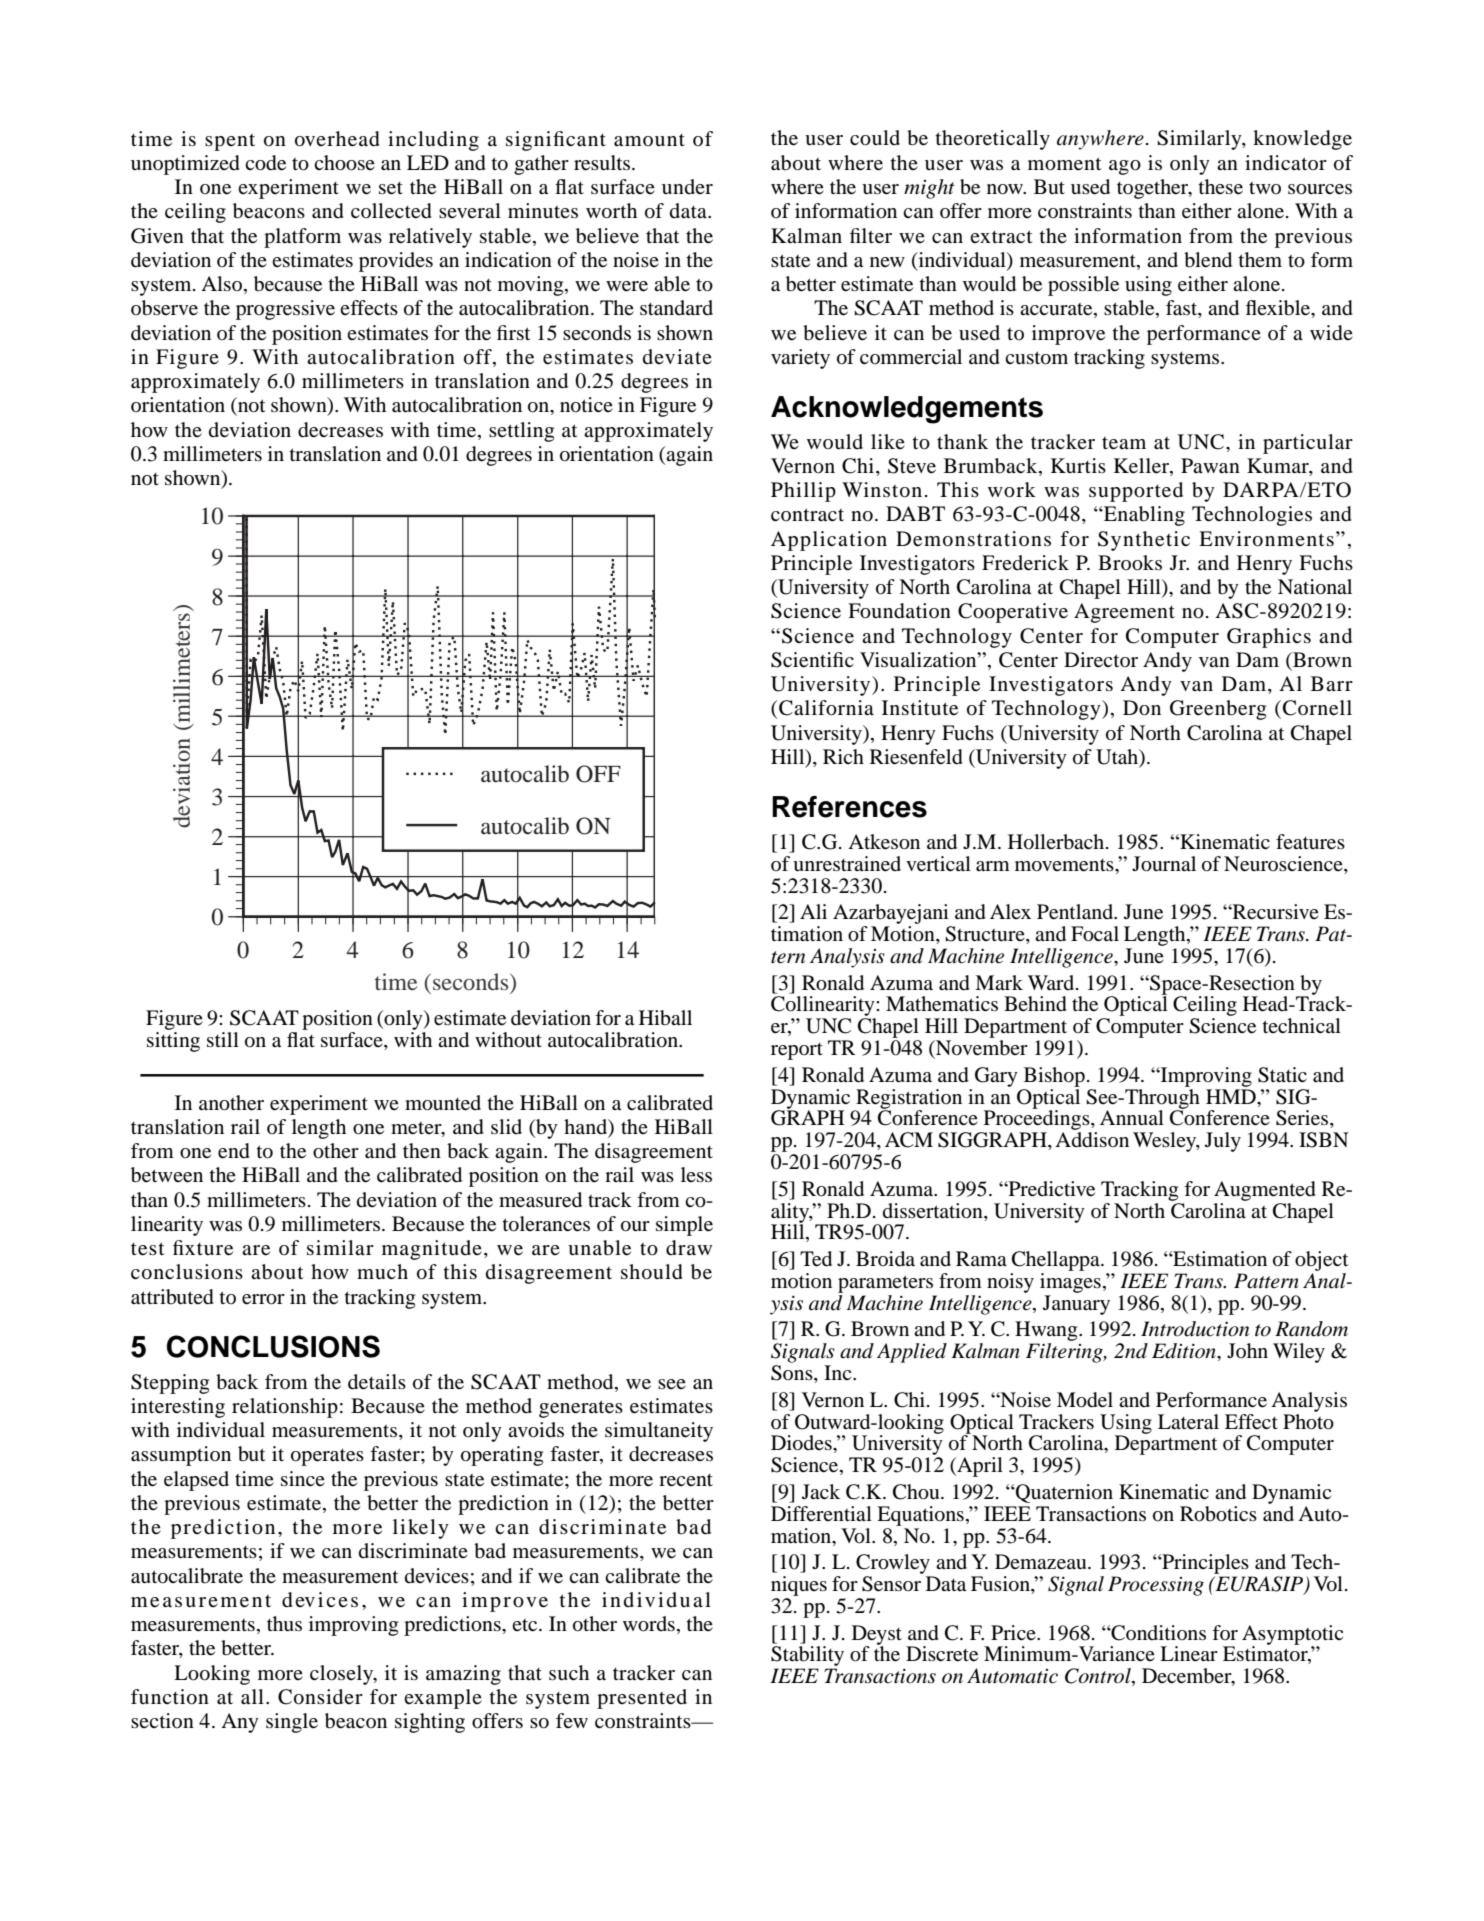 This screenshot has width=1484, height=1921. Describe the element at coordinates (642, 1699) in the screenshot. I see `presented` at that location.
